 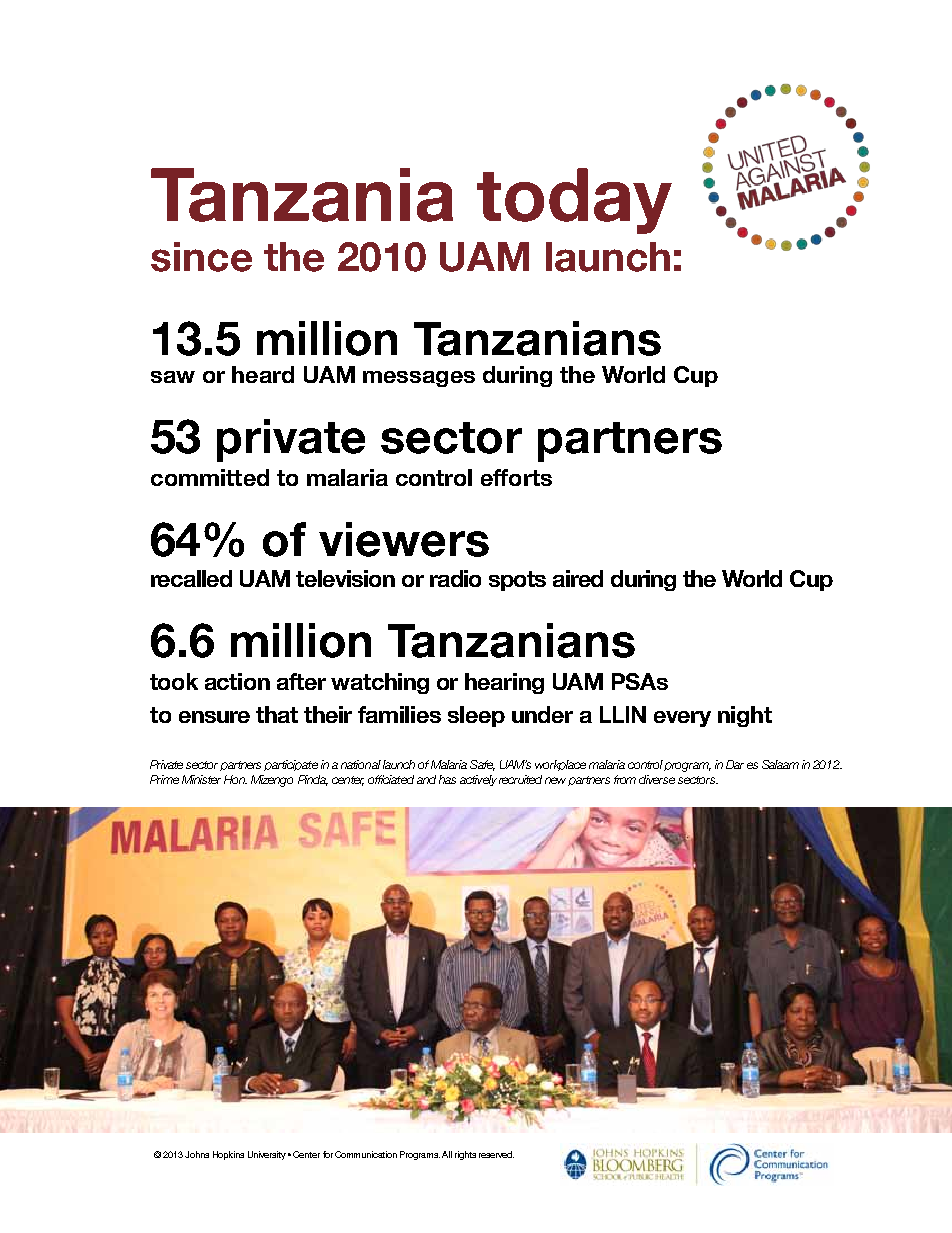 What do you see at coordinates (574, 201) in the screenshot?
I see `today` at bounding box center [574, 201].
